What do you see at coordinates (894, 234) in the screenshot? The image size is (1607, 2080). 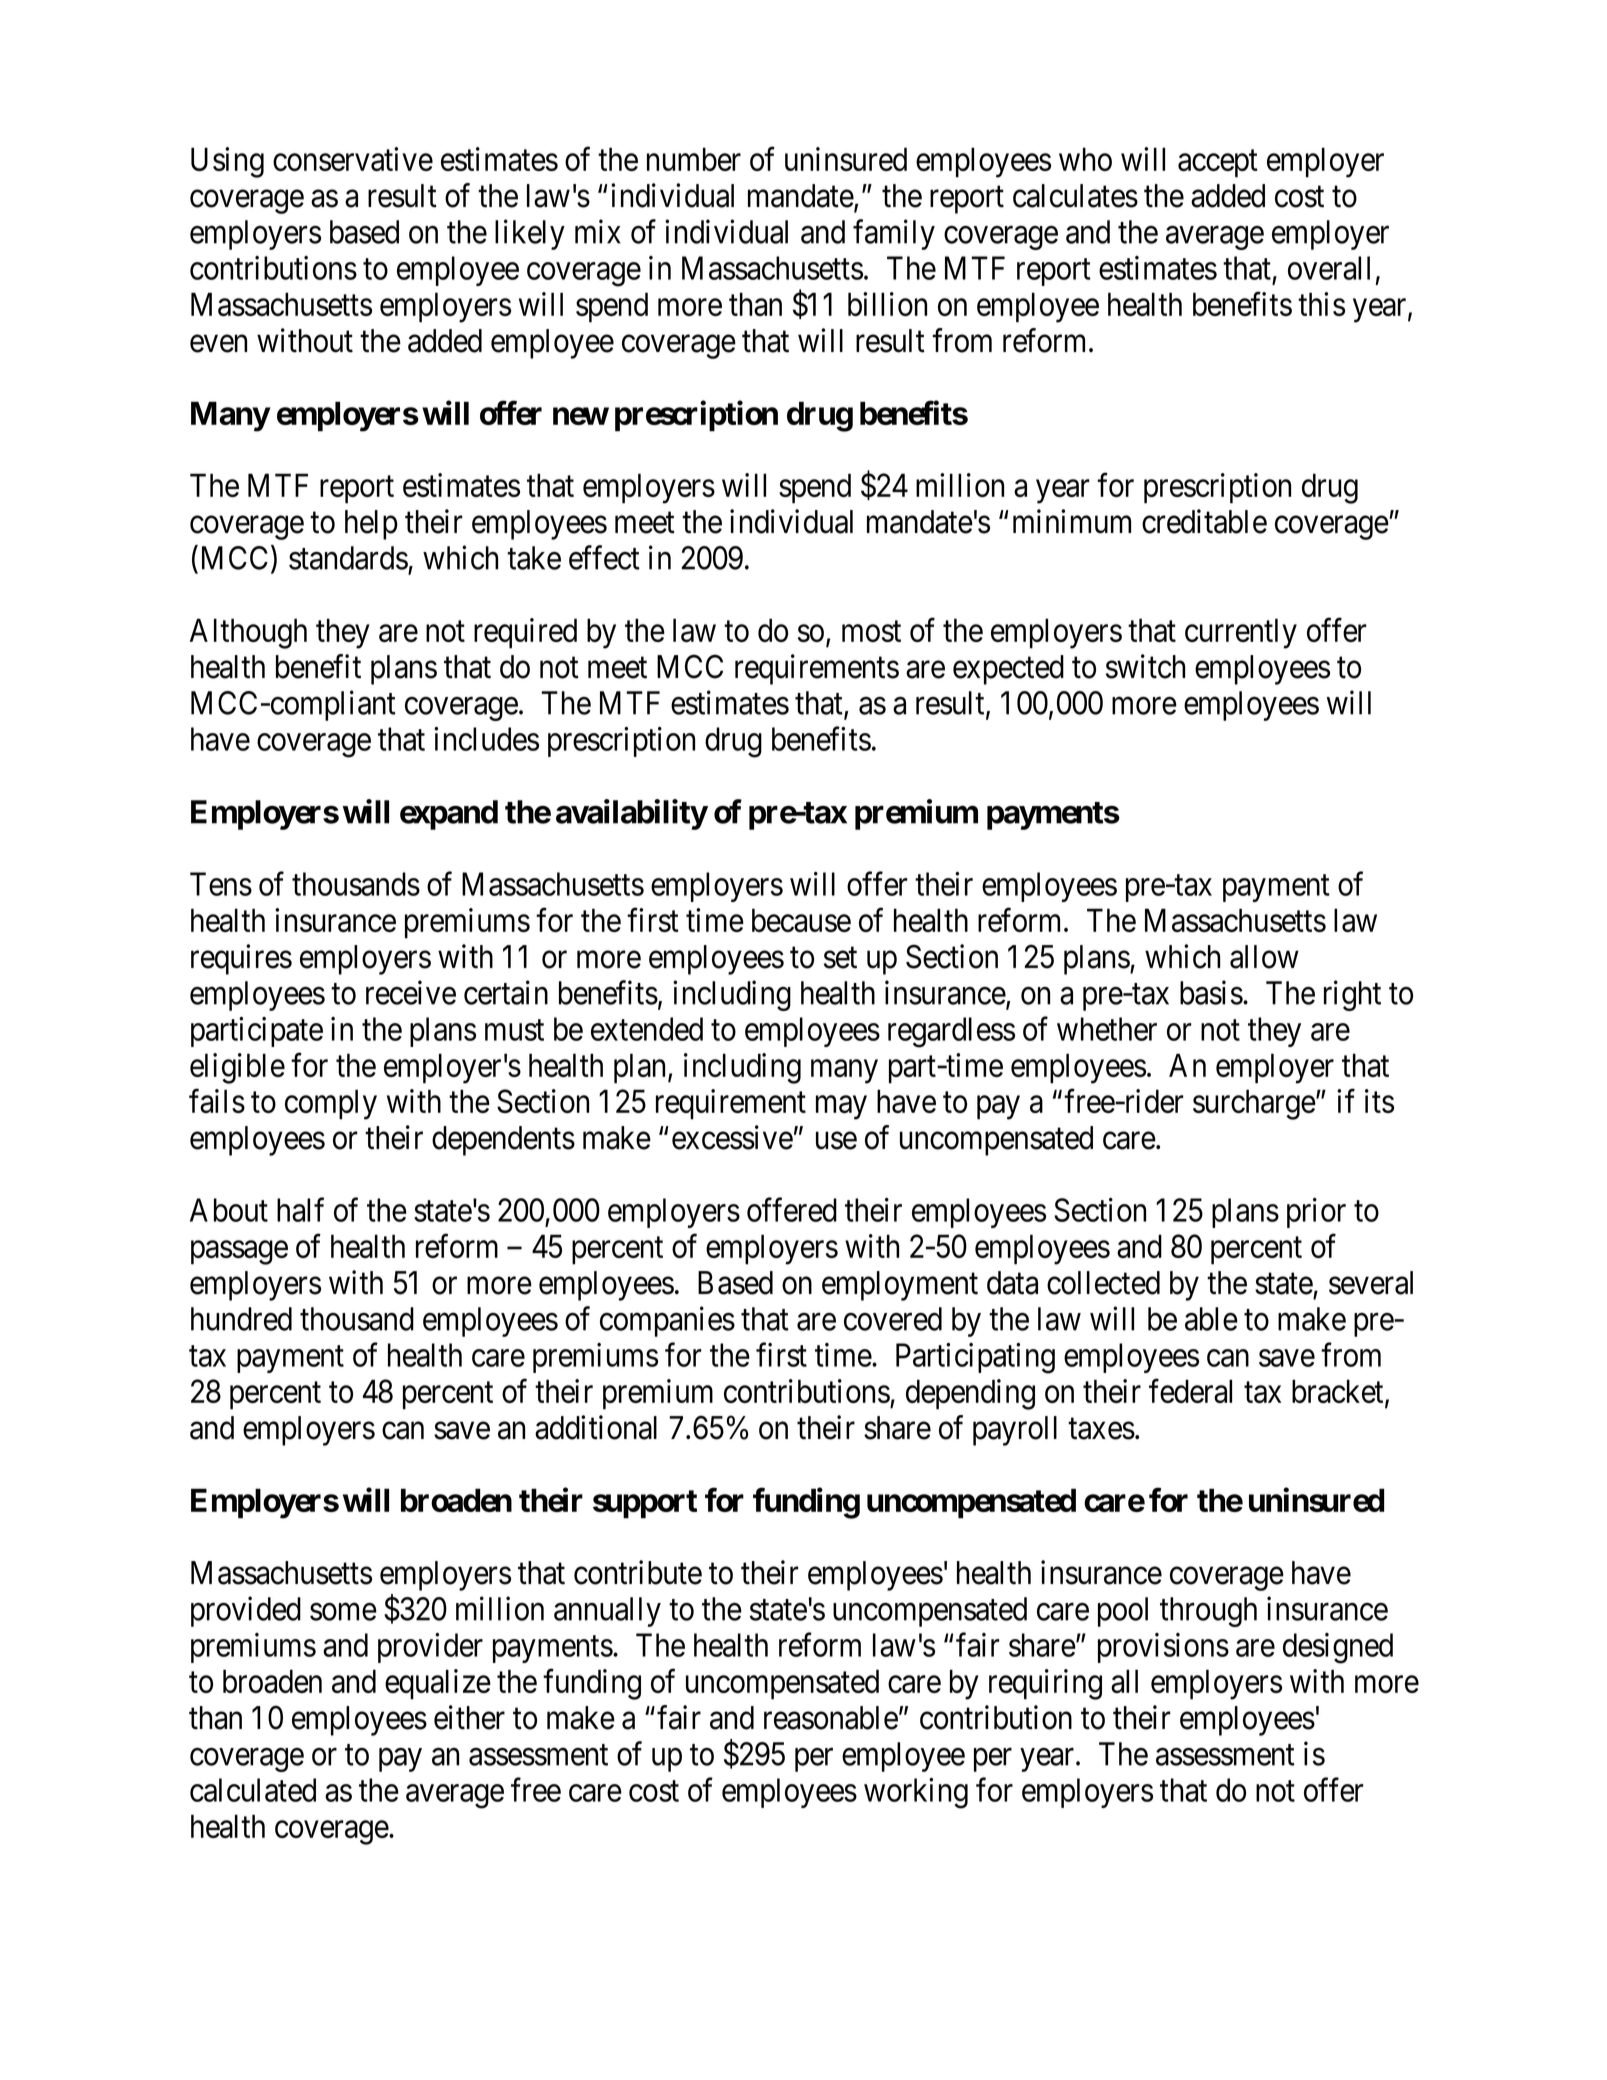 I see `family` at bounding box center [894, 234].
